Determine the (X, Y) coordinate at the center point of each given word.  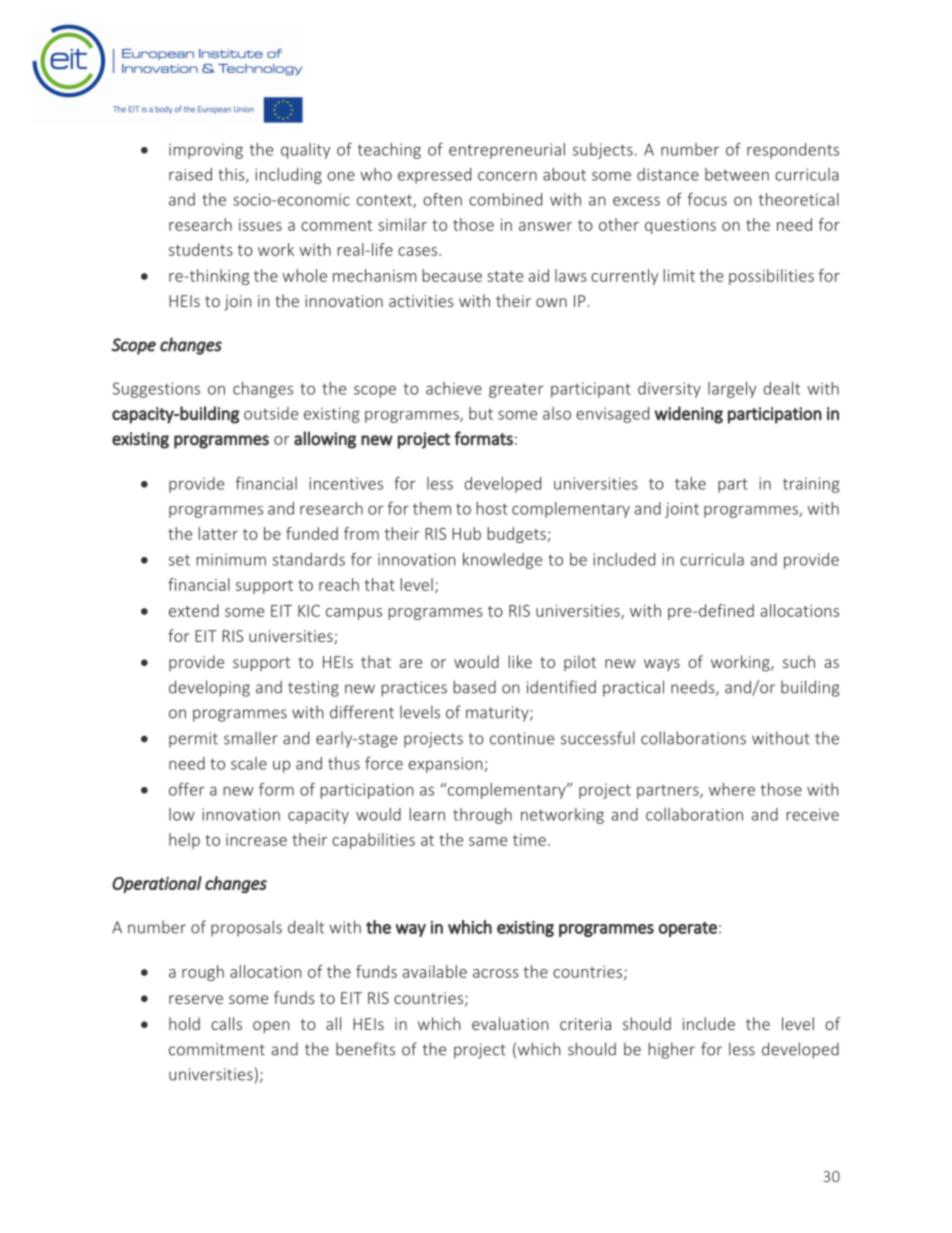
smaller (251, 738)
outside (271, 413)
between (737, 174)
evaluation (510, 1023)
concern (507, 176)
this (232, 175)
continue (522, 738)
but (481, 413)
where (732, 789)
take (690, 483)
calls (226, 1023)
